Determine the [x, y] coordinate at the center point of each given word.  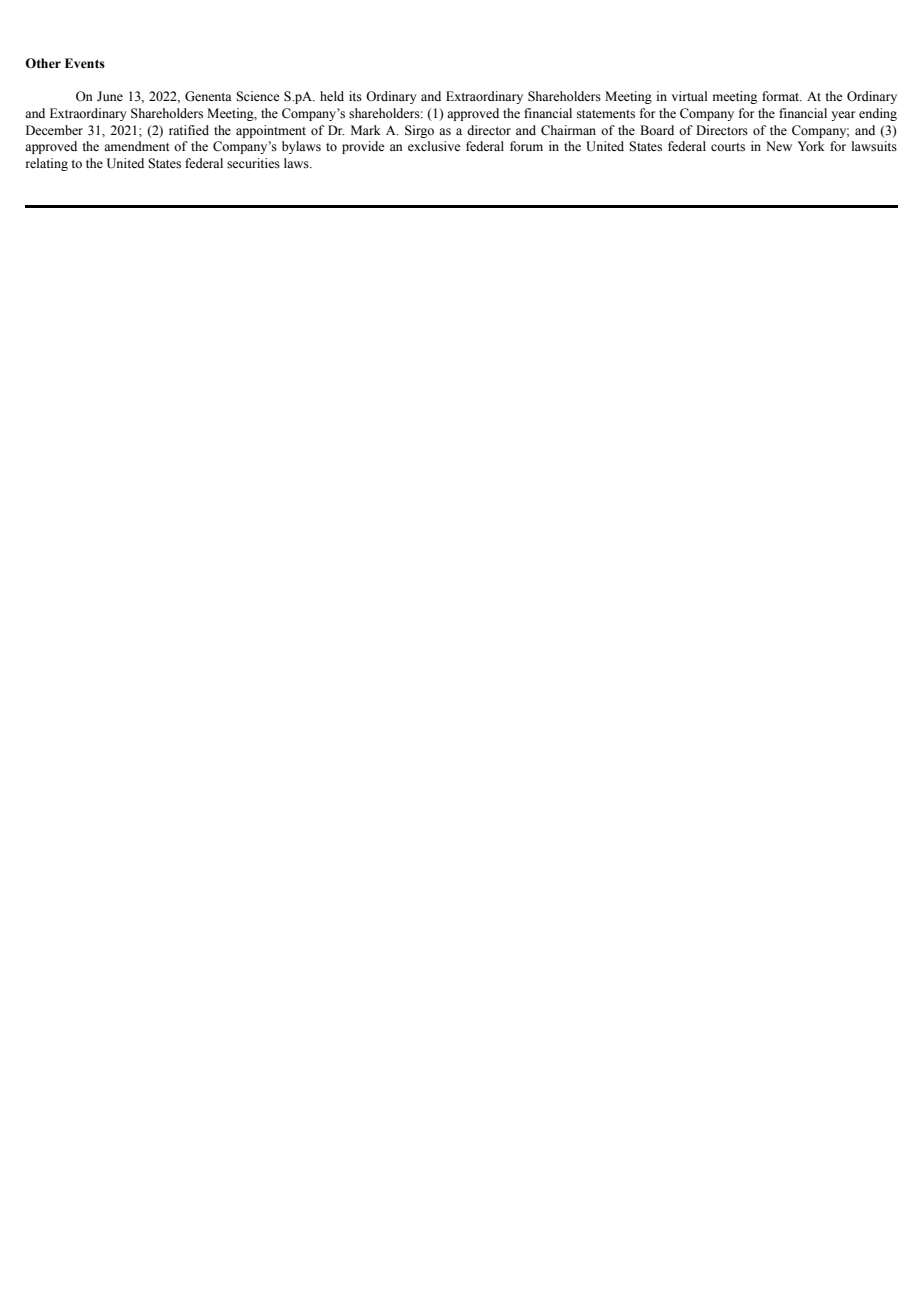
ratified [189, 130]
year [843, 116]
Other [43, 63]
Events [85, 63]
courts [728, 147]
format [782, 96]
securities [253, 163]
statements [606, 114]
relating [47, 164]
